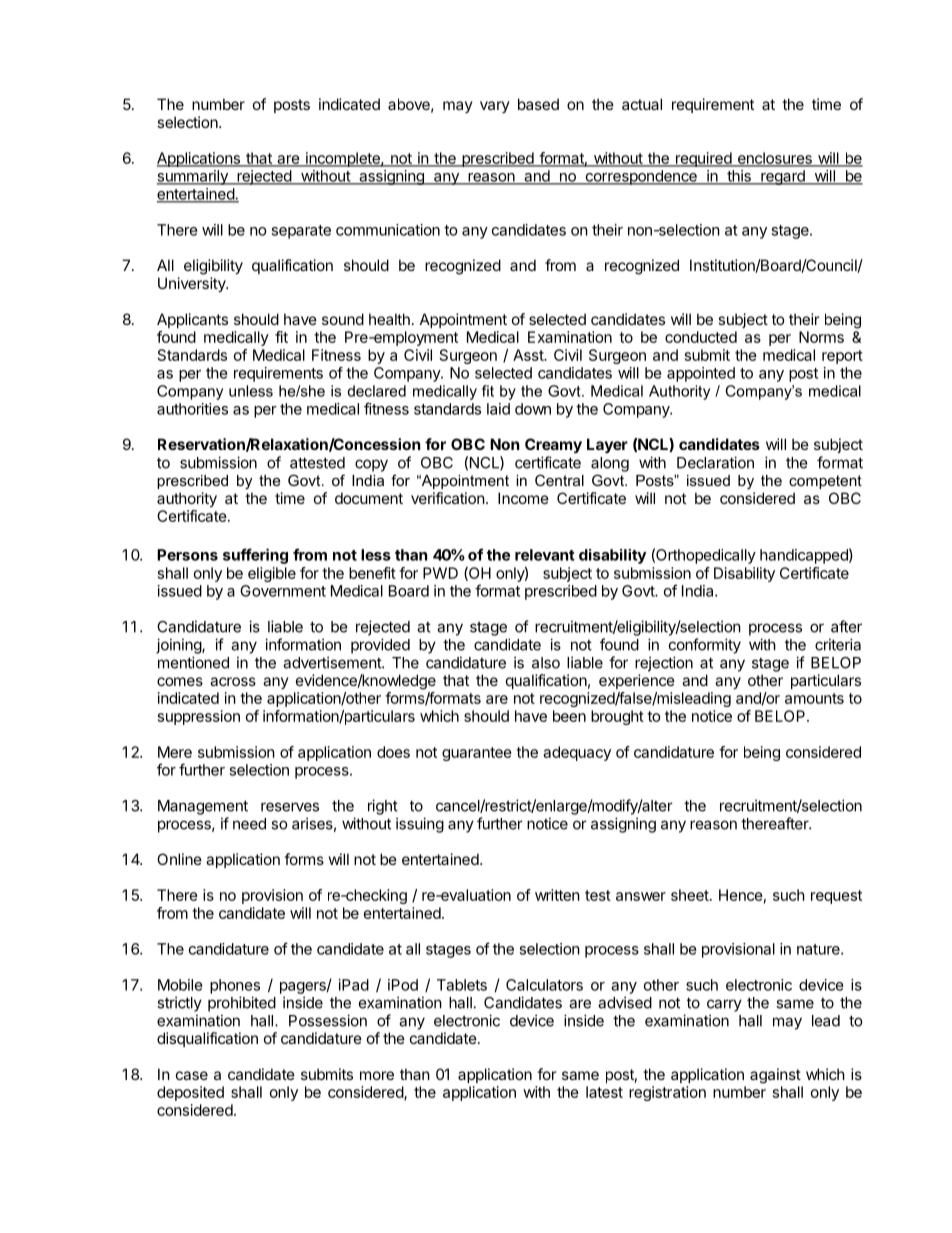  What do you see at coordinates (775, 1076) in the screenshot?
I see `against` at bounding box center [775, 1076].
